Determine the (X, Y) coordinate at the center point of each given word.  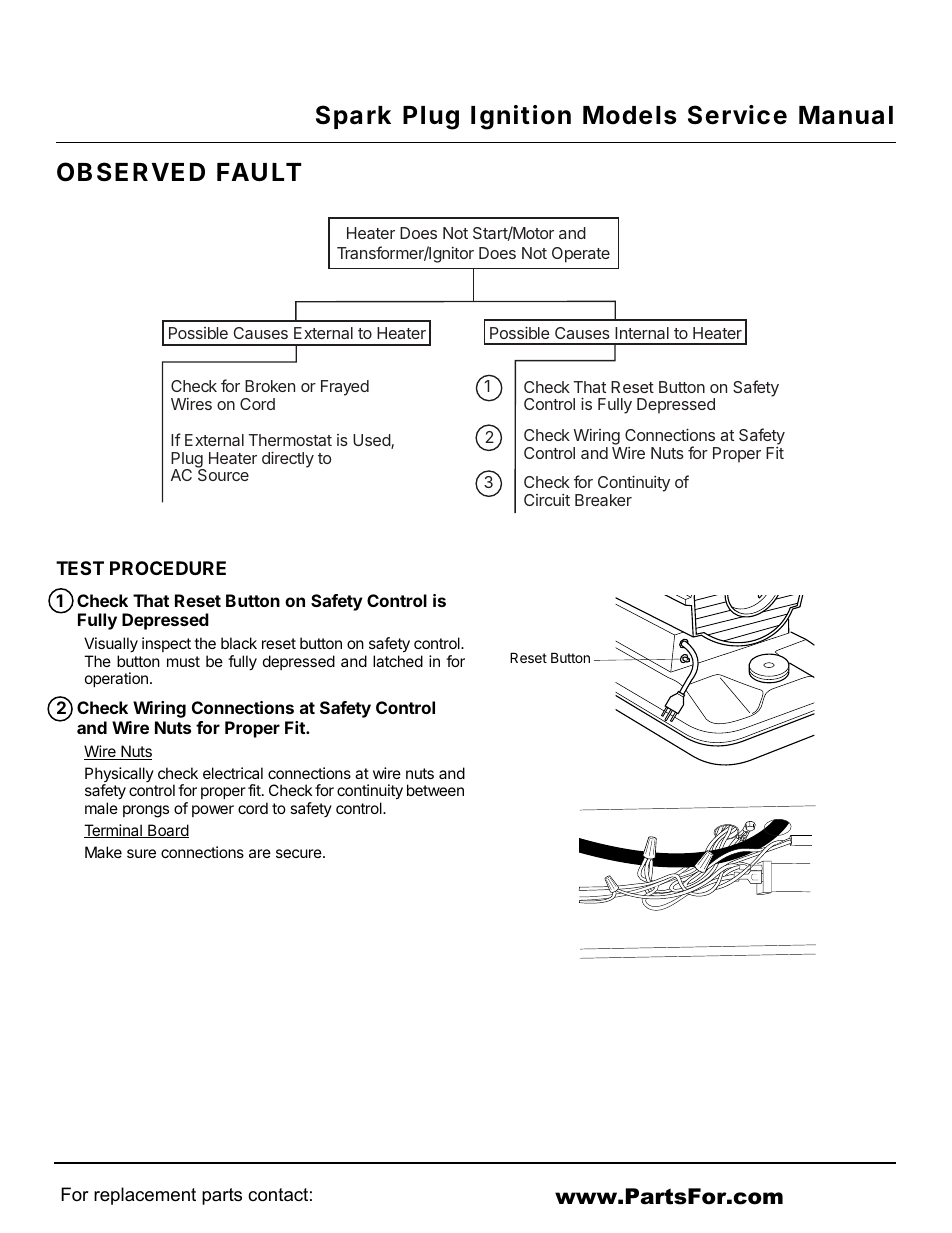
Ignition (521, 117)
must (183, 661)
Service (737, 115)
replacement (145, 1196)
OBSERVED (131, 172)
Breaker (603, 500)
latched (398, 661)
